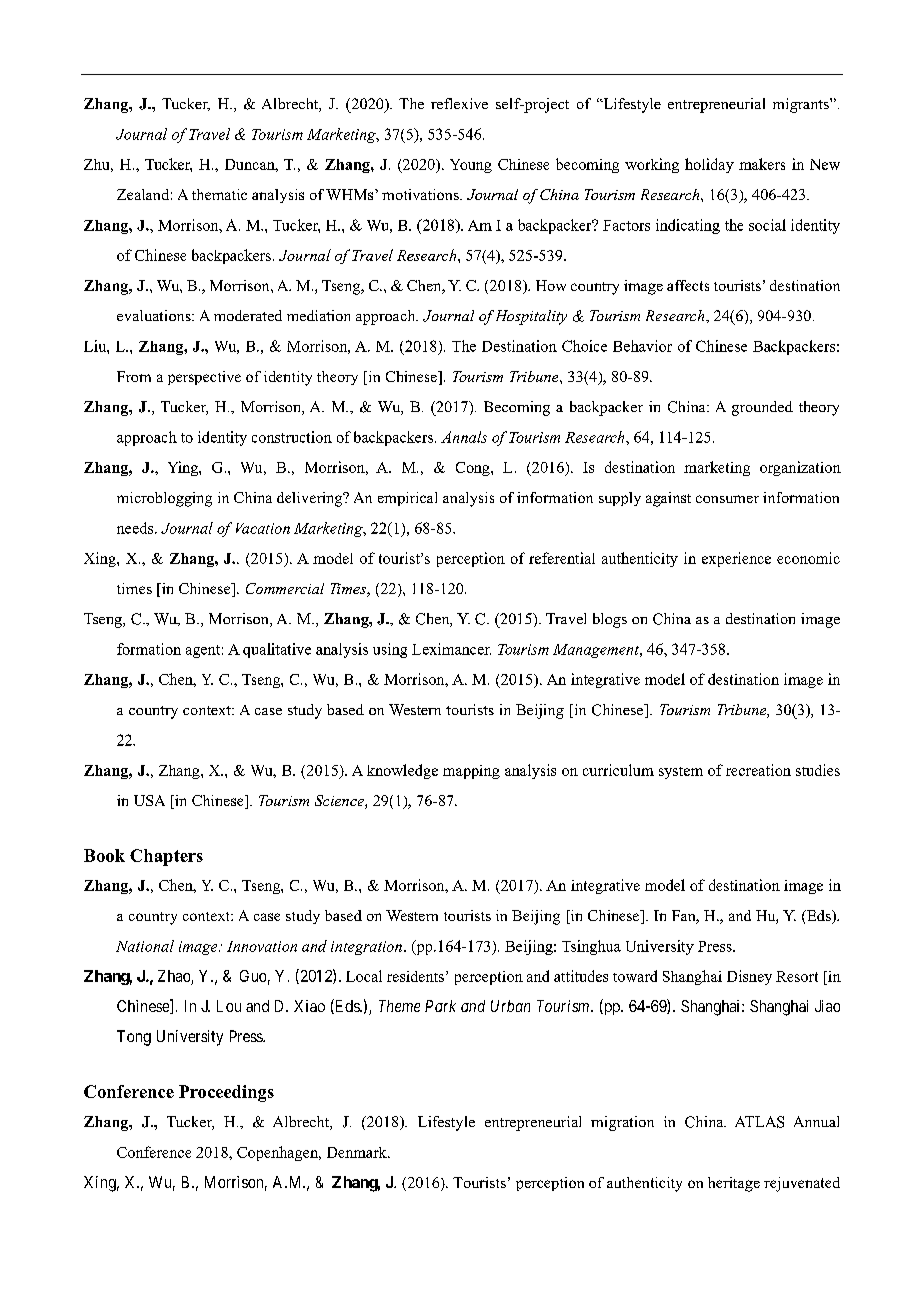  What do you see at coordinates (226, 1093) in the image?
I see `Proceedings` at bounding box center [226, 1093].
